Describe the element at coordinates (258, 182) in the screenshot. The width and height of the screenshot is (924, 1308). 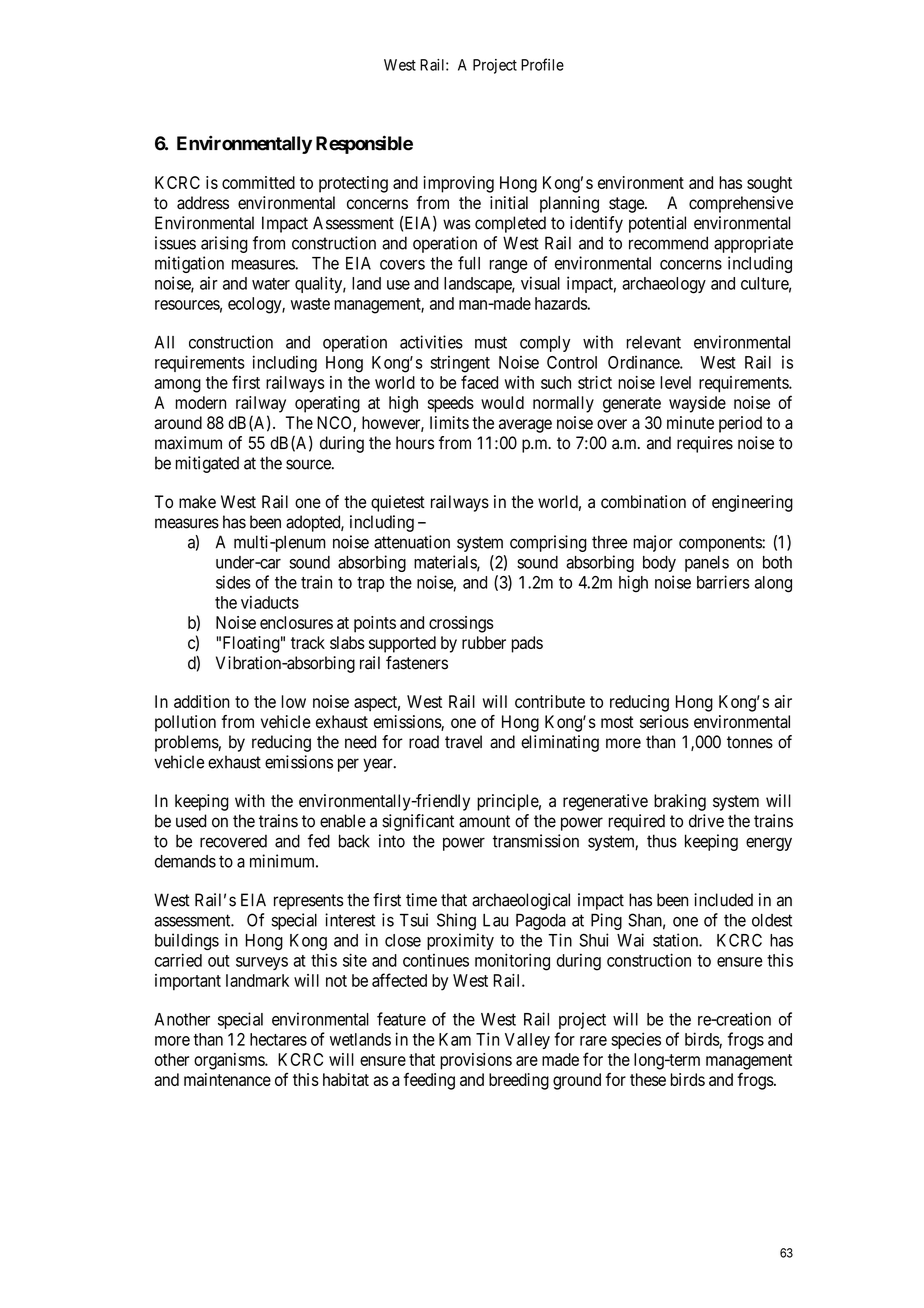
I see `committed` at that location.
